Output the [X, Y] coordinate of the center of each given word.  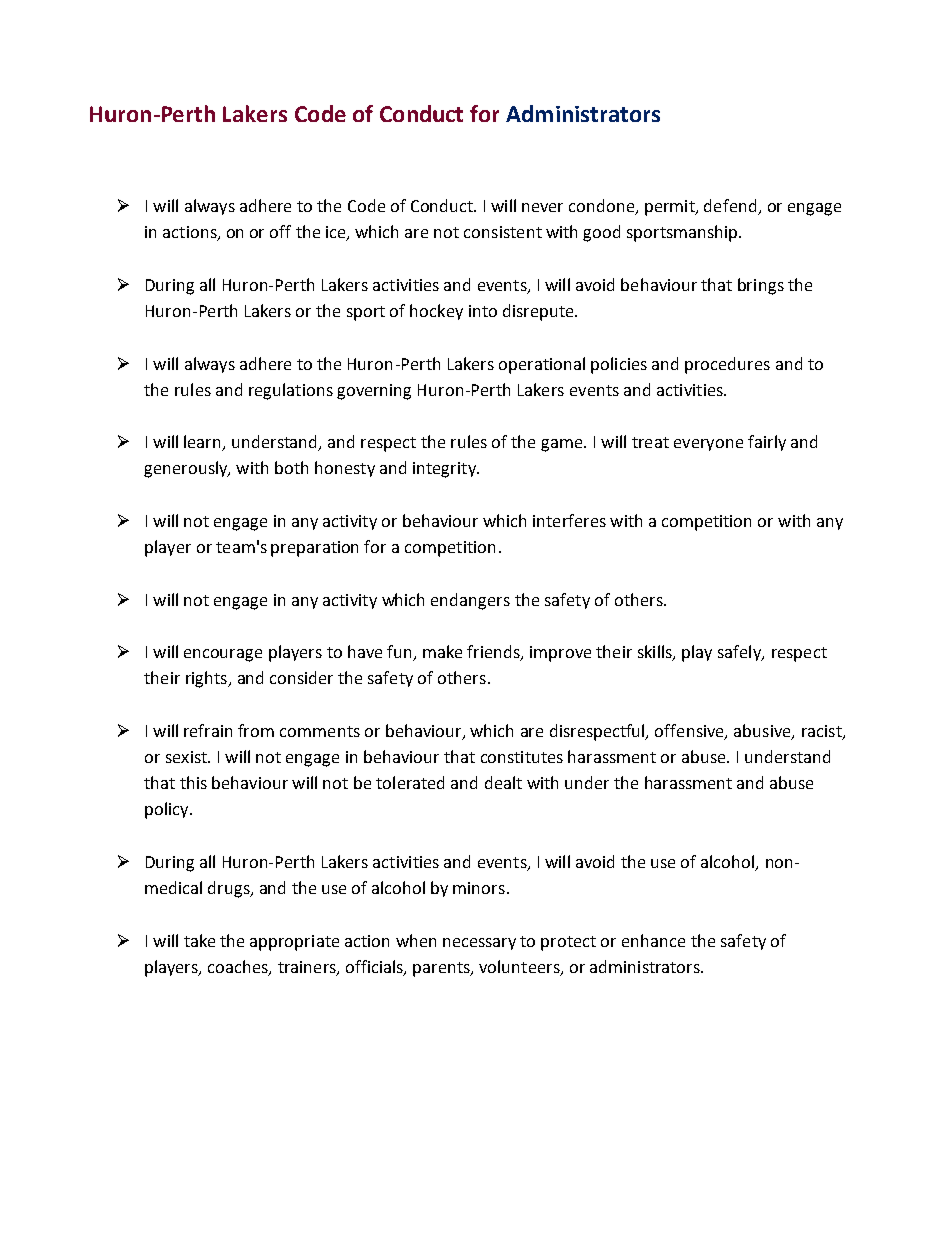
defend [730, 205]
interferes [569, 520]
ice [337, 233]
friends [494, 653]
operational [542, 365]
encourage [223, 655]
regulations [291, 391]
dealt [503, 782]
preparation [314, 549]
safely [740, 653]
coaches [239, 967]
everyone [708, 445]
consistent [503, 232]
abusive [763, 731]
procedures [727, 365]
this [193, 782]
